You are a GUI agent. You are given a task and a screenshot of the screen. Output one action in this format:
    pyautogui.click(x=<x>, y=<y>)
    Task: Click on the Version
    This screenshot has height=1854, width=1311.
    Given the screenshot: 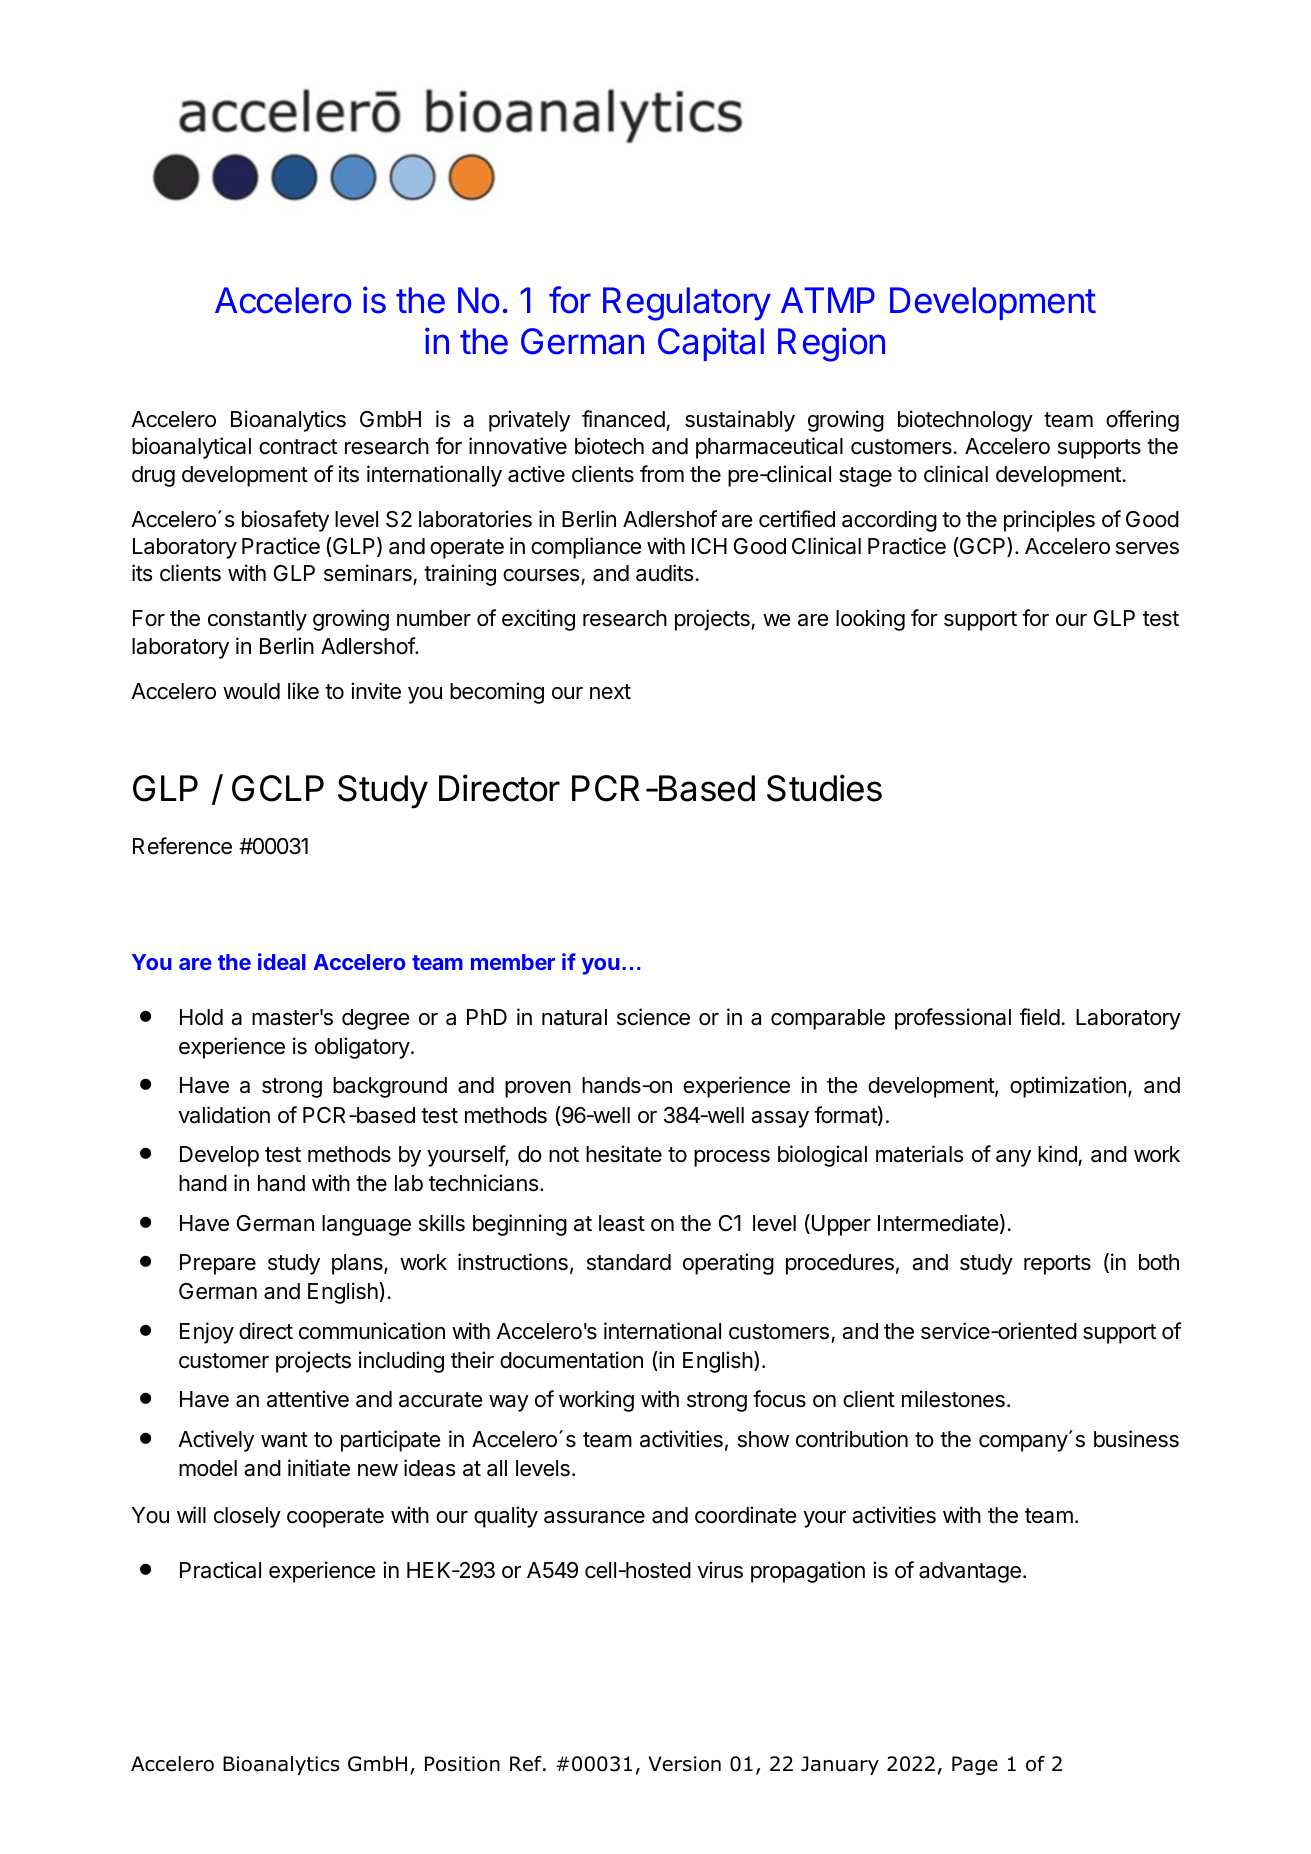 What is the action you would take?
    pyautogui.click(x=685, y=1764)
